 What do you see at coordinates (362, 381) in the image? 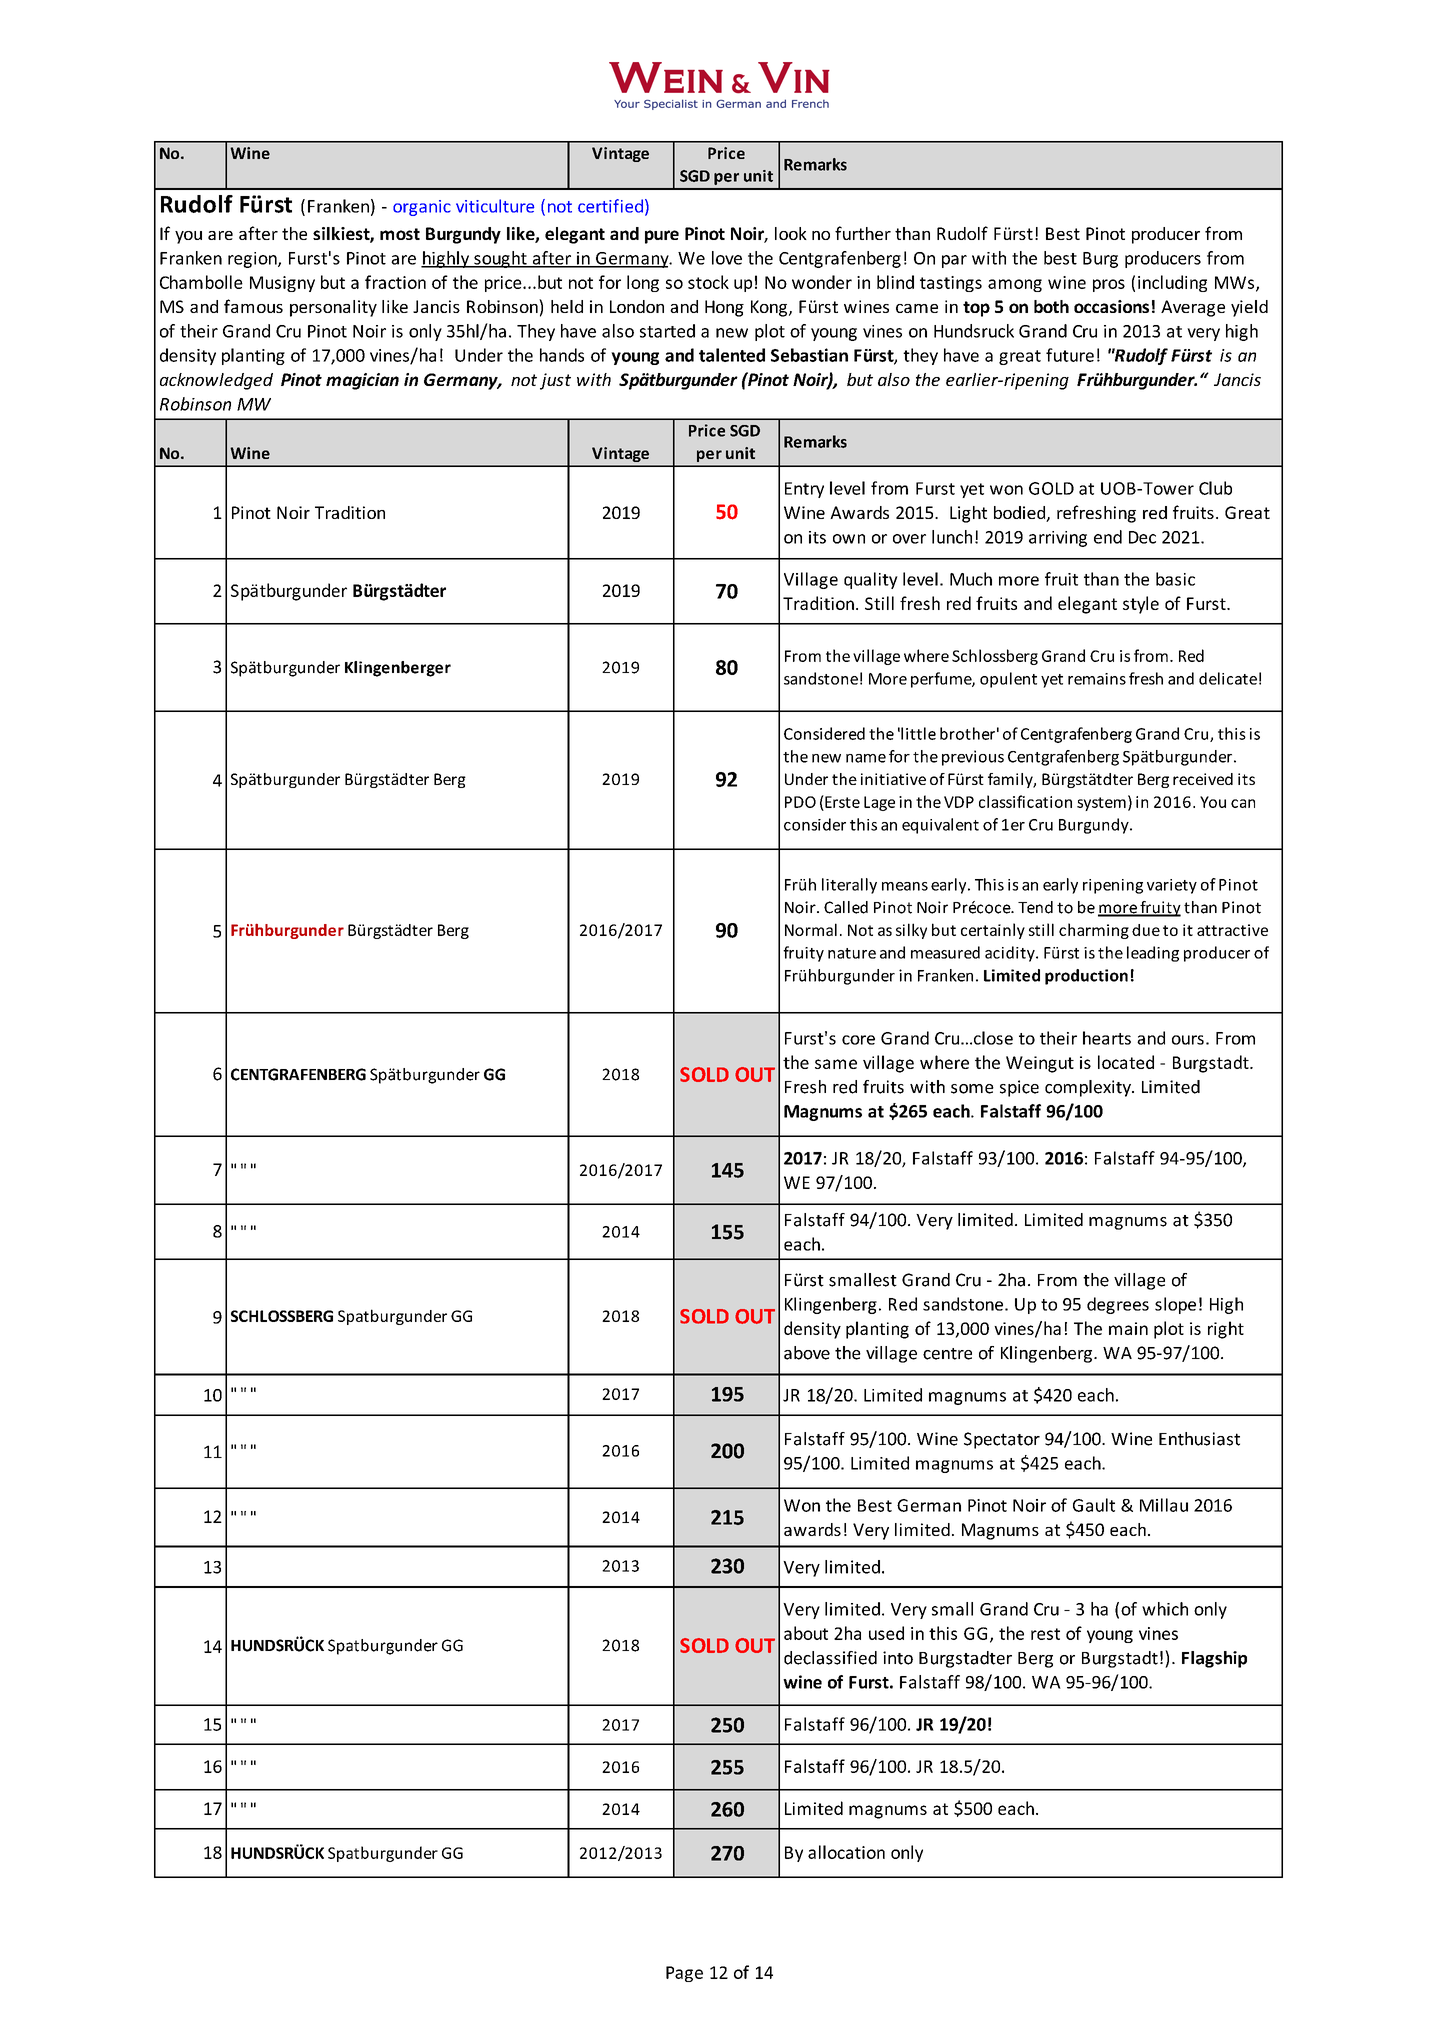
I see `magician` at bounding box center [362, 381].
